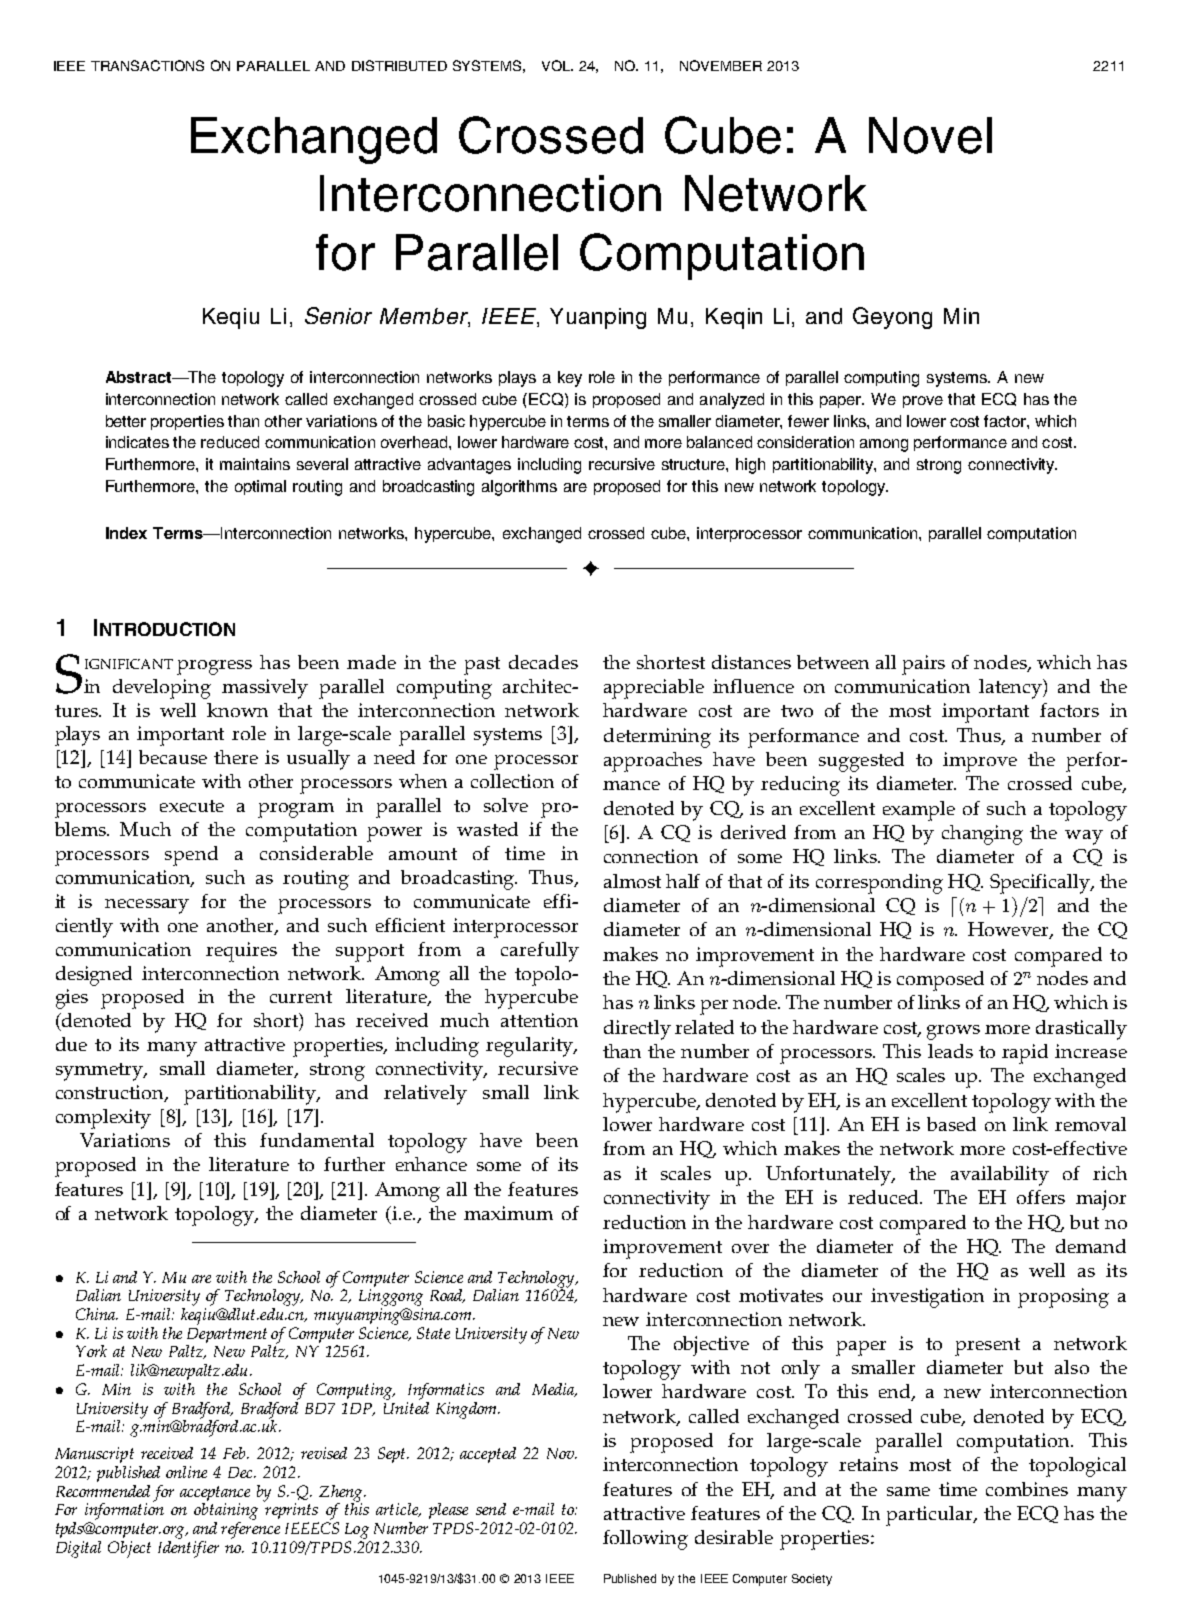  What do you see at coordinates (982, 835) in the page?
I see `changing` at bounding box center [982, 835].
